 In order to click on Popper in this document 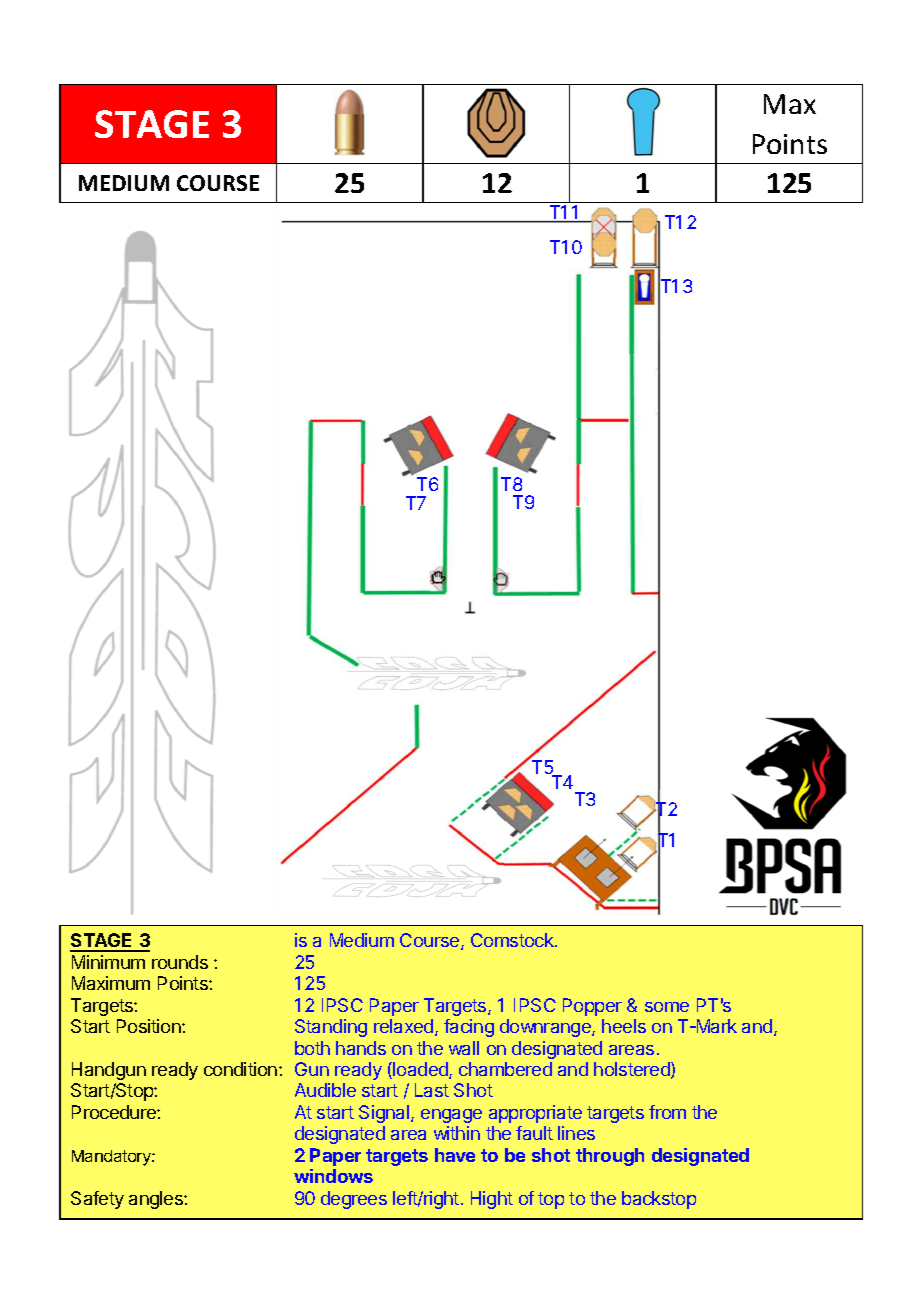, I will do `click(592, 1007)`.
